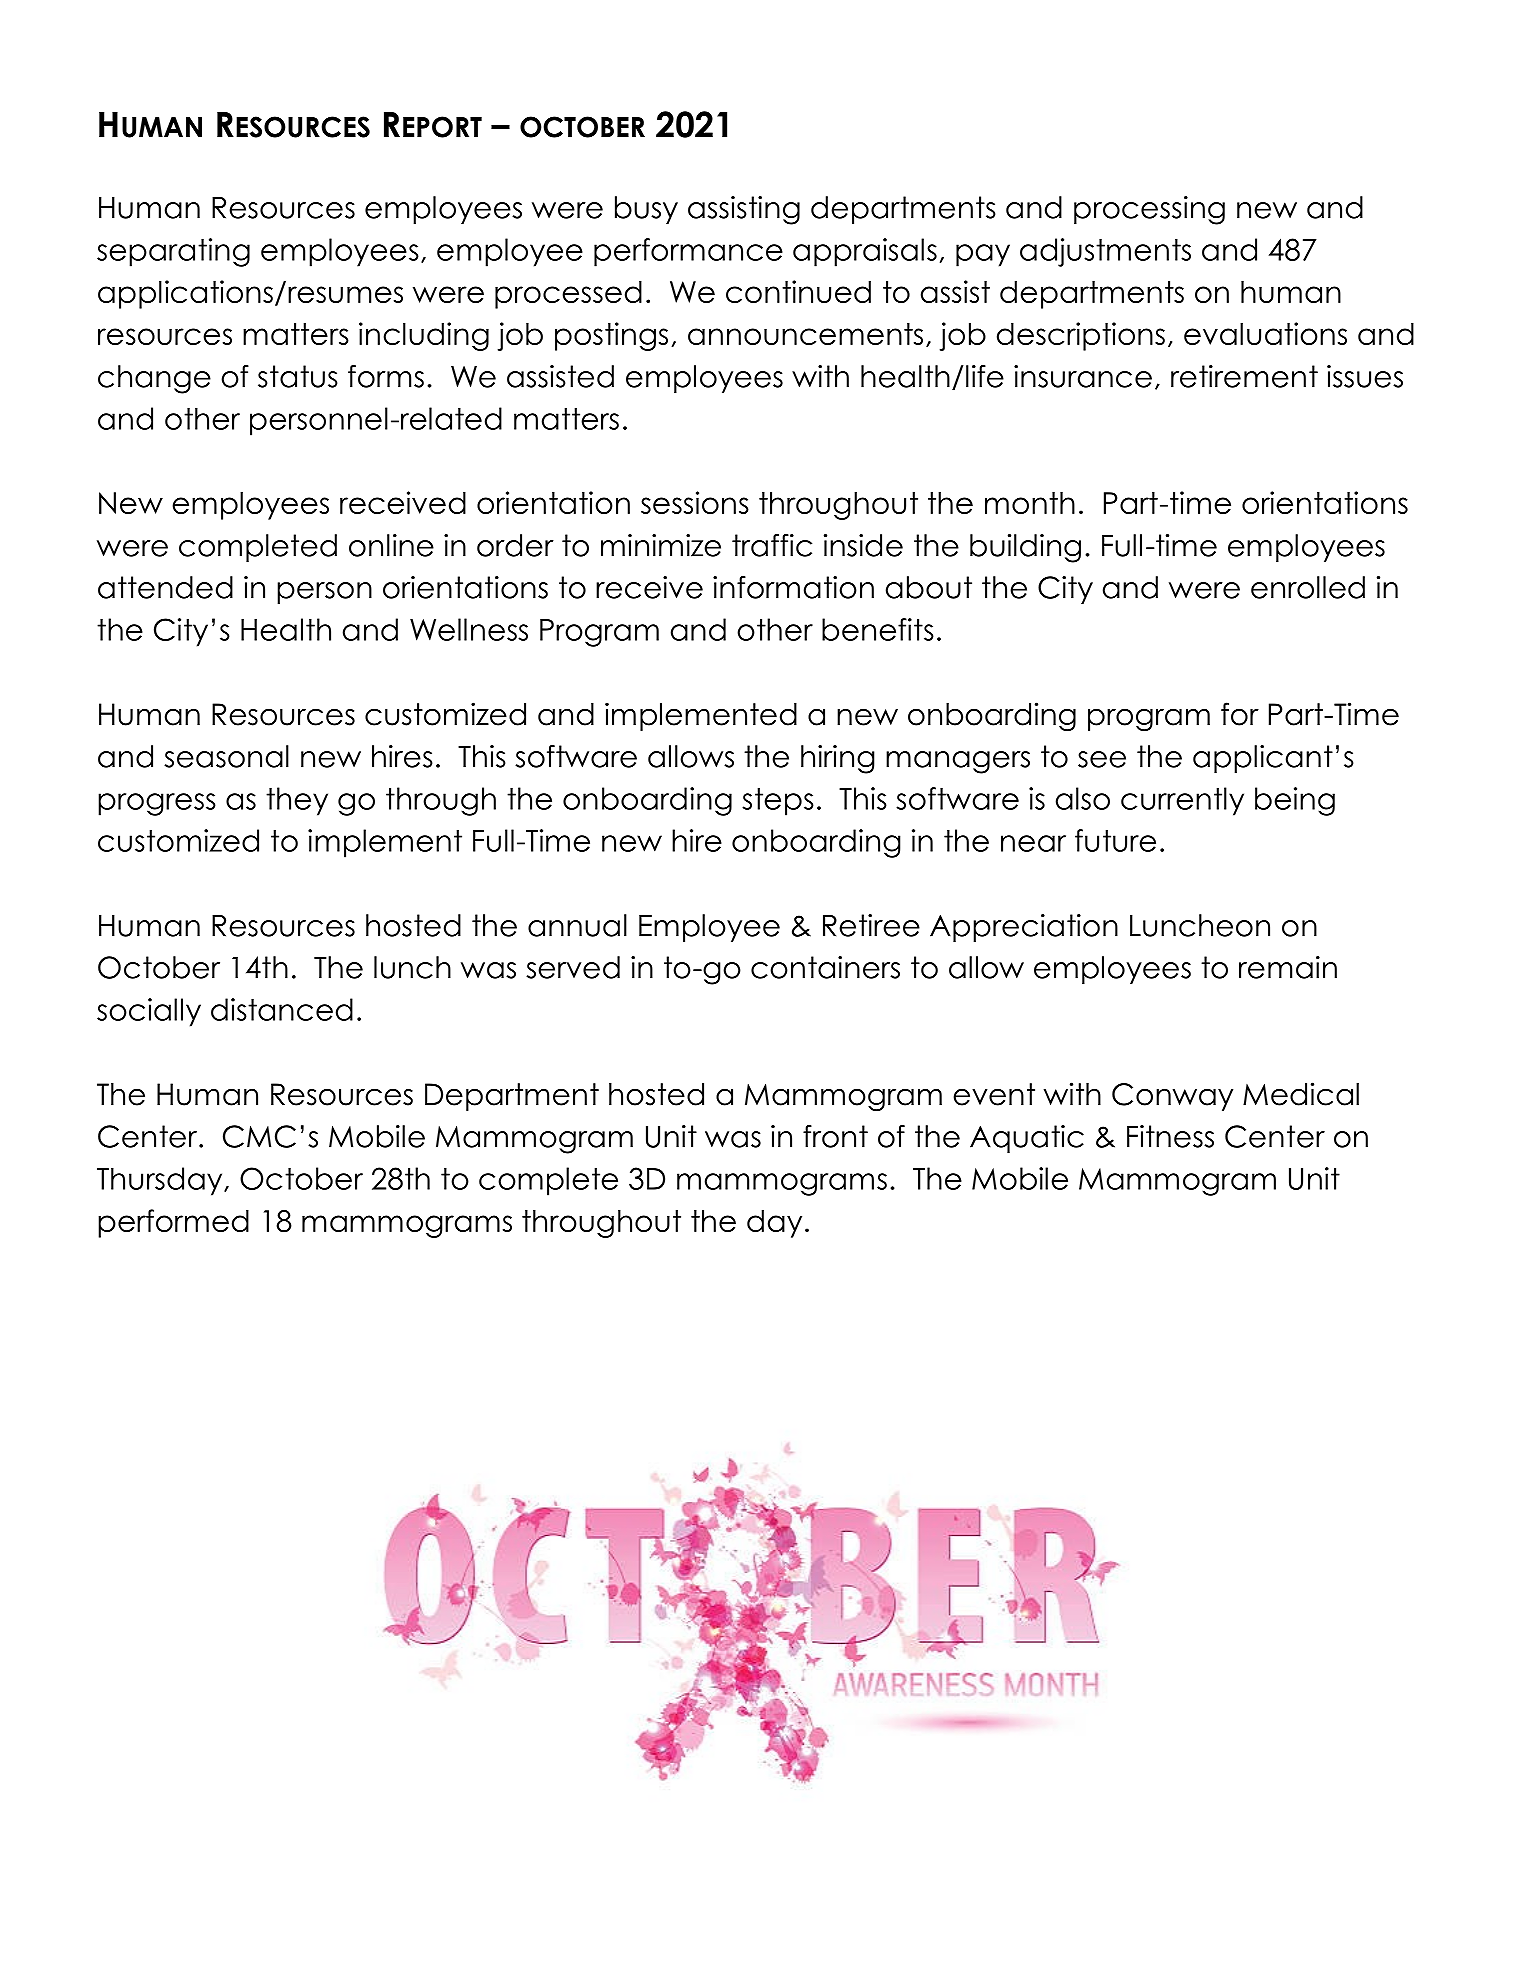 Image resolution: width=1520 pixels, height=1967 pixels. What do you see at coordinates (226, 756) in the screenshot?
I see `seasonal` at bounding box center [226, 756].
